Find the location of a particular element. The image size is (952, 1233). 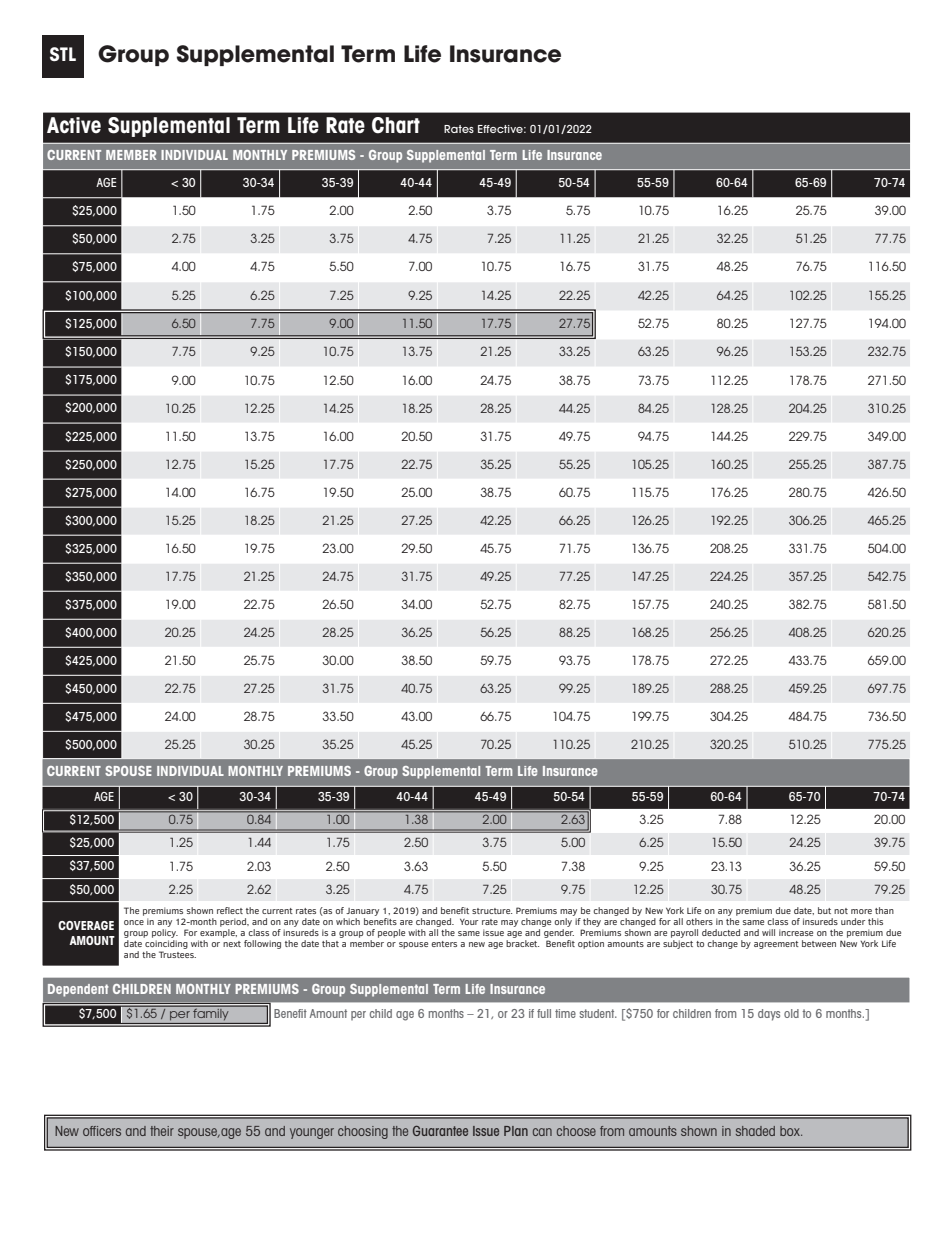

Your is located at coordinates (469, 921).
